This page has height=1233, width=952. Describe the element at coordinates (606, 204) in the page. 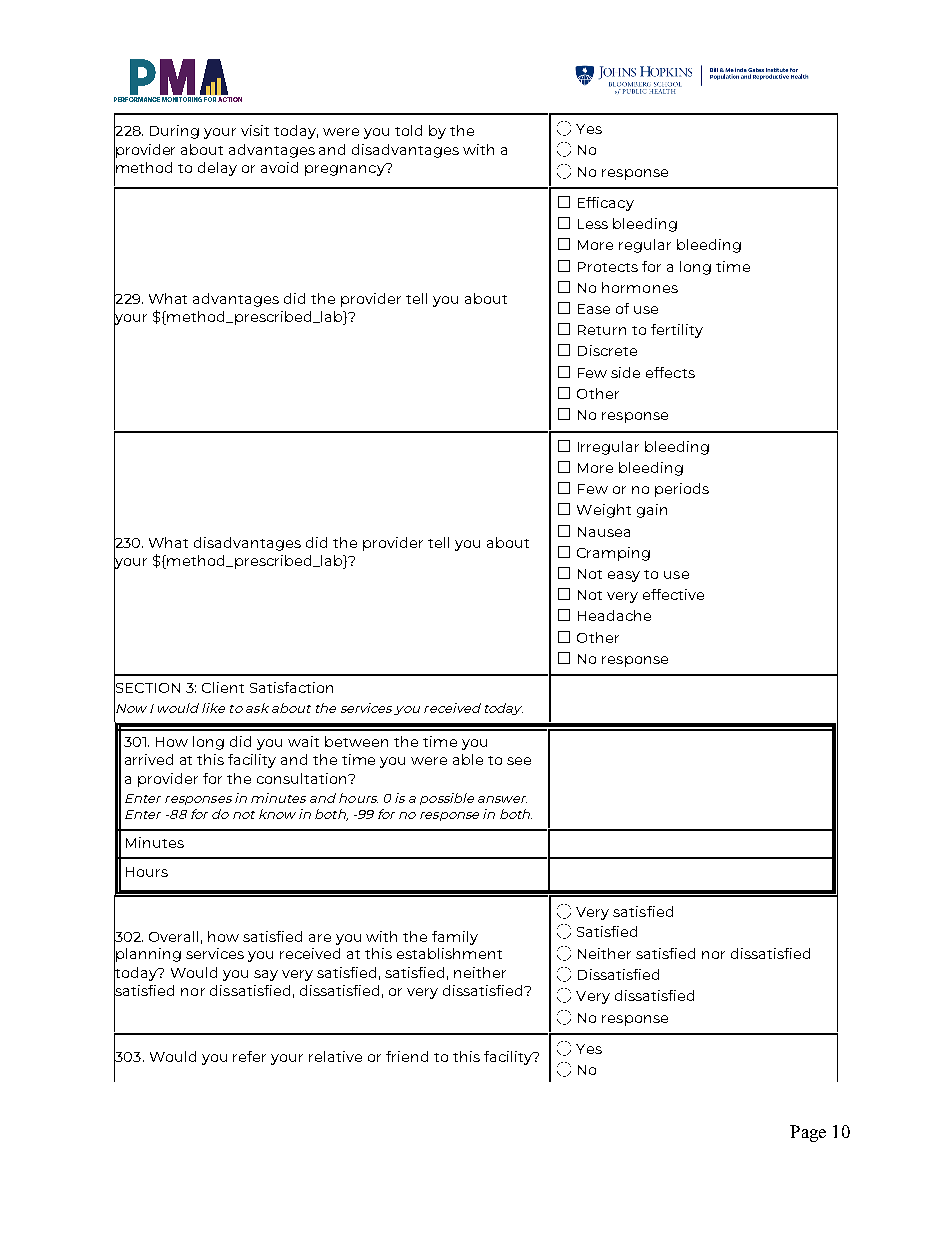

I see `Efficacy` at that location.
